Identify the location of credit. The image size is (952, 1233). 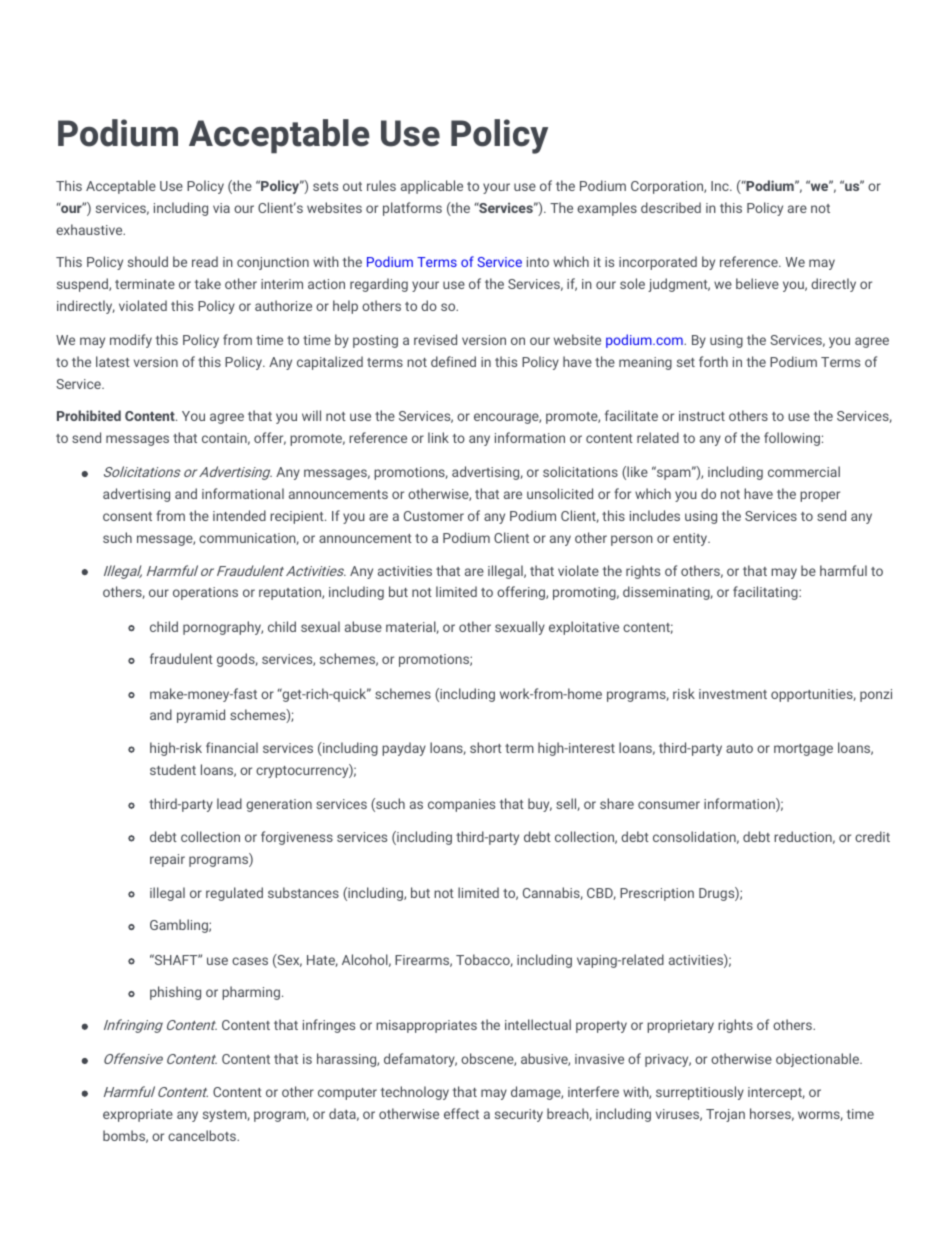
(872, 836).
